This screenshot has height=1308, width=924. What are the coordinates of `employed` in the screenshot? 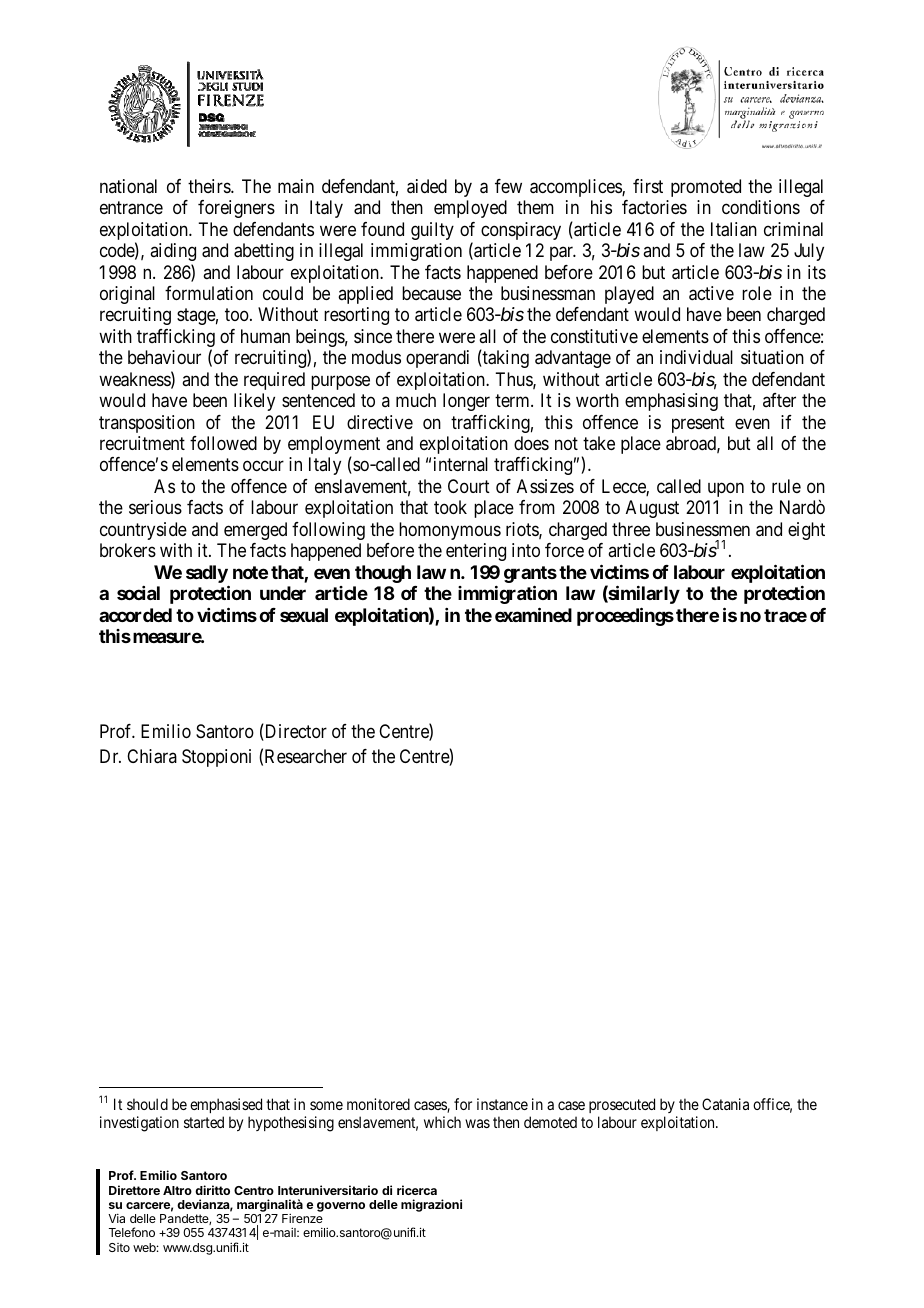 It's located at (470, 209).
